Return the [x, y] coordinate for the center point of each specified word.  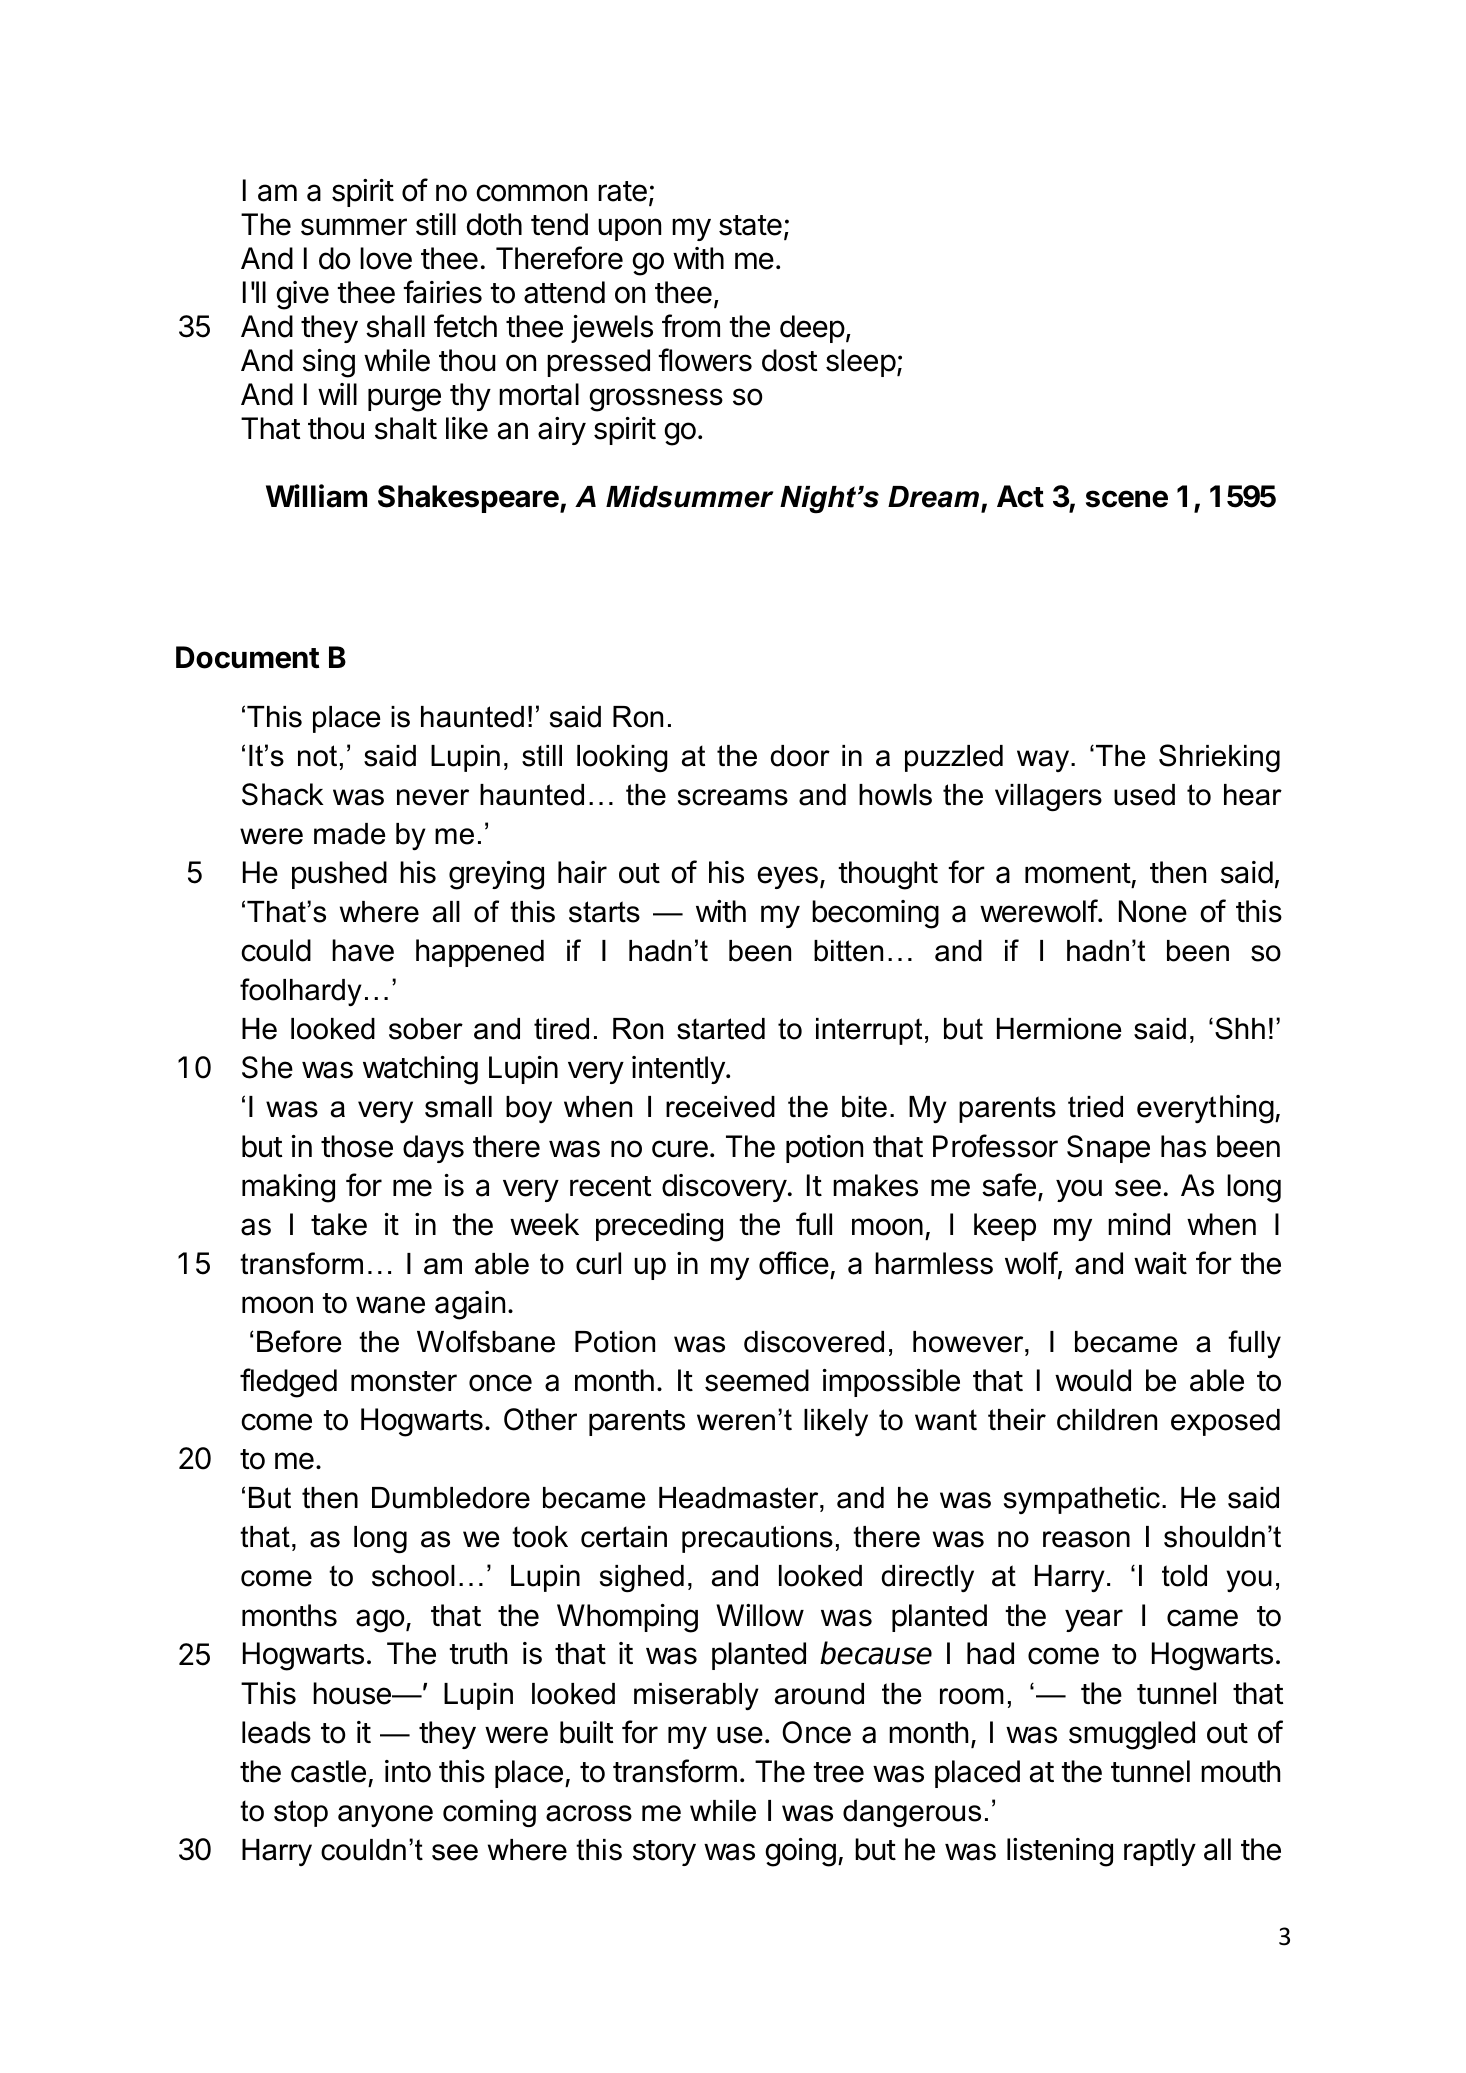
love [386, 258]
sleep [861, 363]
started [721, 1029]
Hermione [1059, 1029]
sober [426, 1029]
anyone [385, 1816]
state [750, 225]
